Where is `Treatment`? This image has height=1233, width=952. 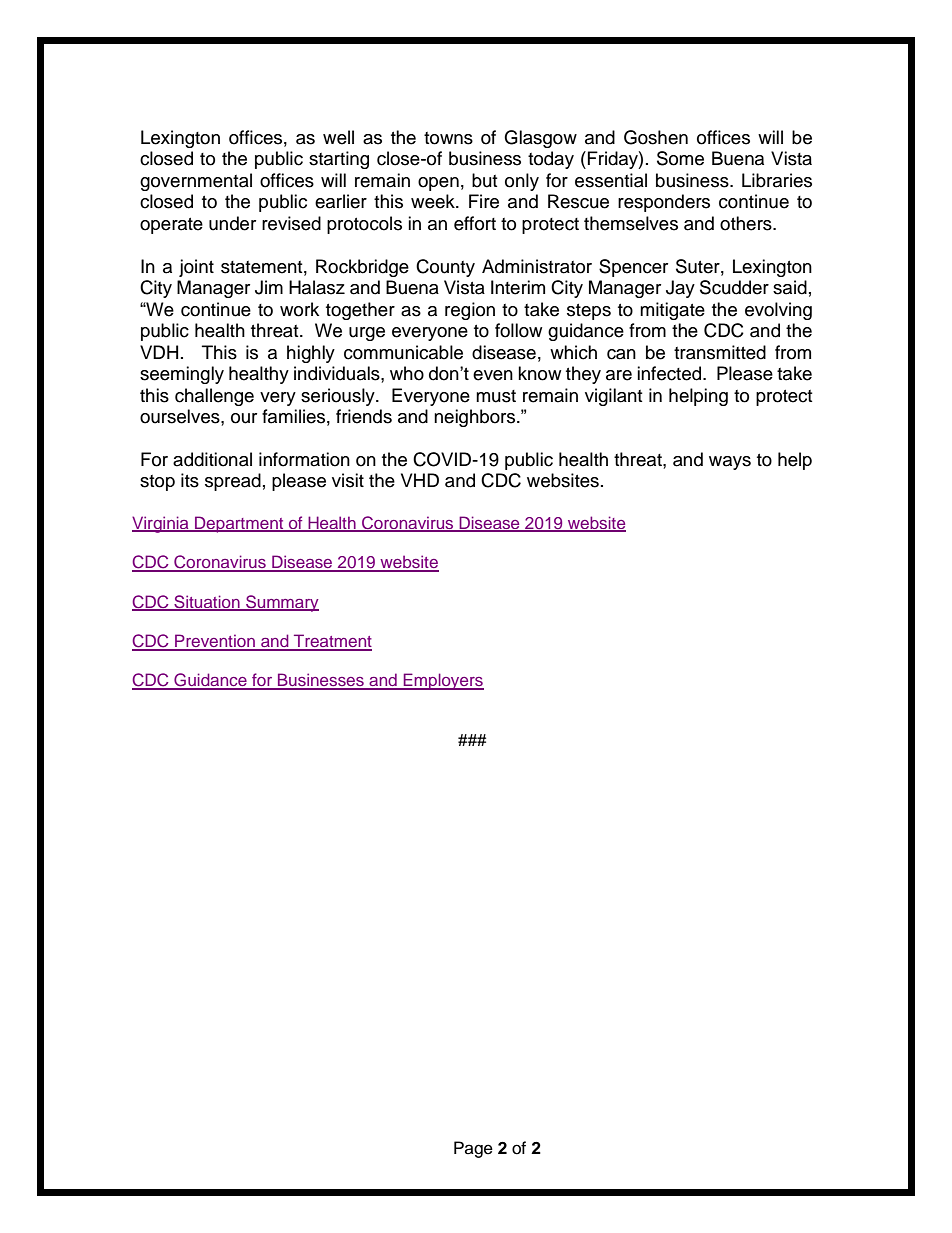
Treatment is located at coordinates (332, 642).
